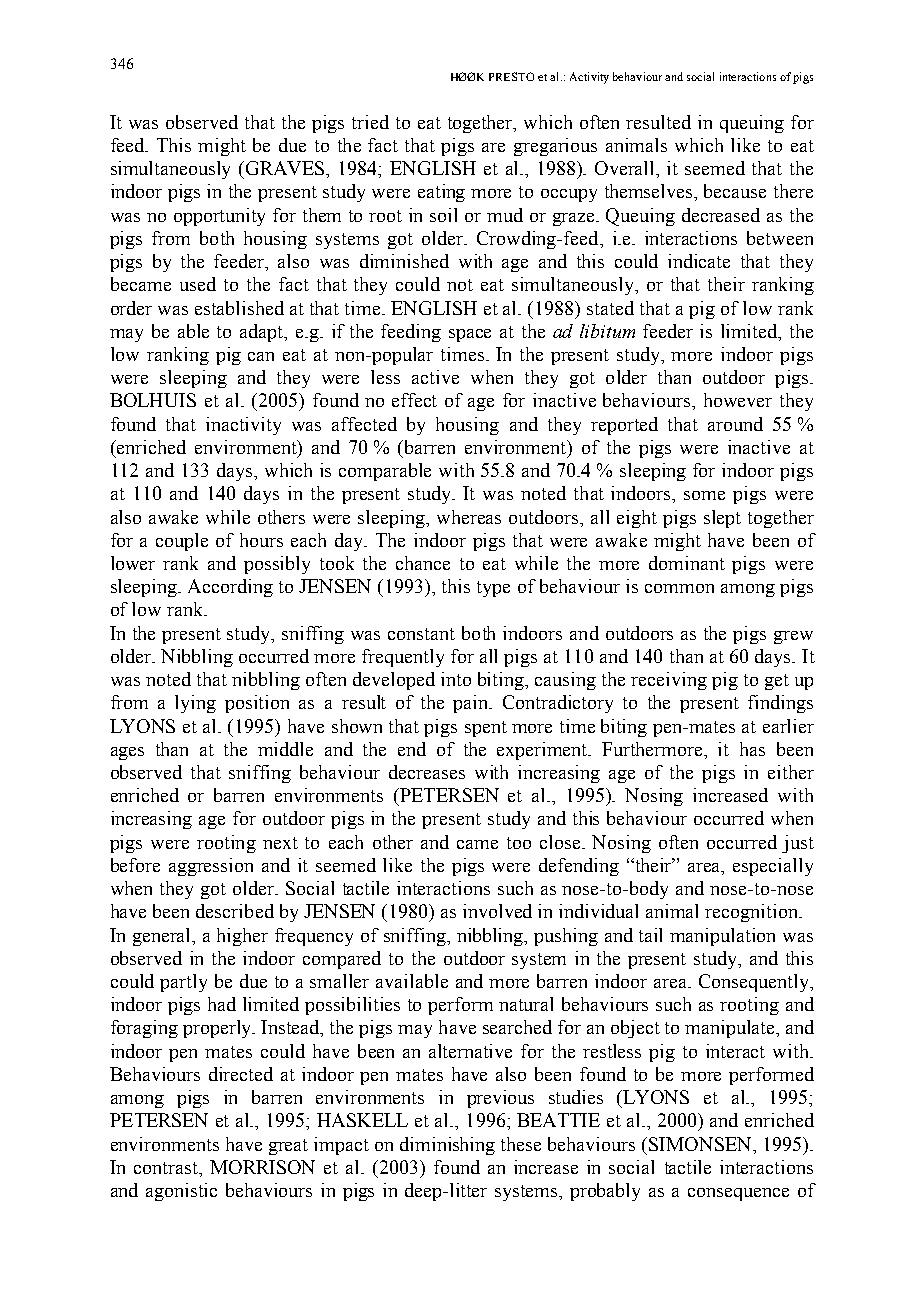  Describe the element at coordinates (679, 588) in the screenshot. I see `common` at that location.
